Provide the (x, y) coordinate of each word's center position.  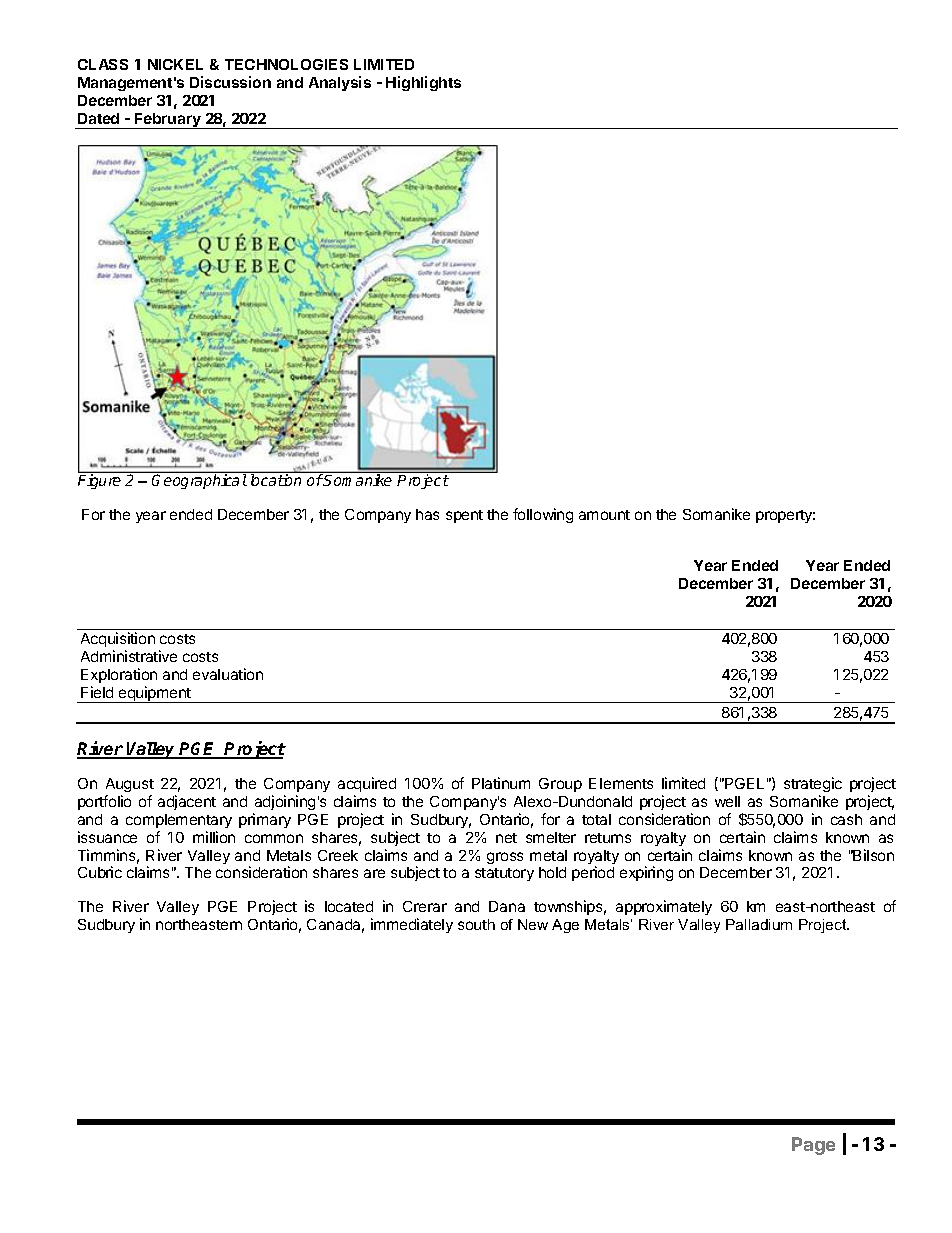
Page (813, 1146)
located (349, 906)
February (168, 121)
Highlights (423, 83)
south (476, 924)
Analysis (340, 83)
